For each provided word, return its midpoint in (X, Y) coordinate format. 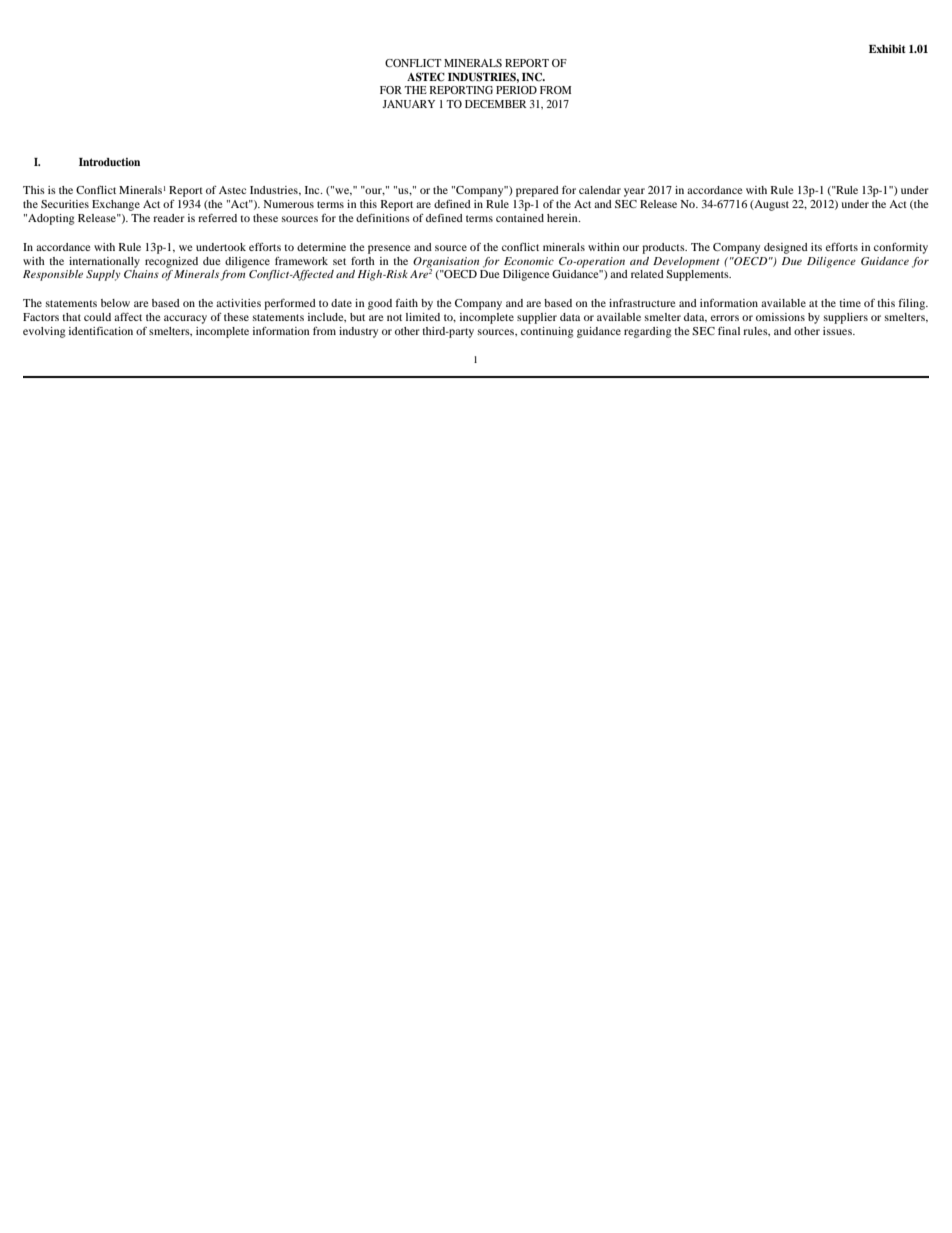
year (634, 192)
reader (169, 218)
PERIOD (516, 90)
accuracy (185, 319)
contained (520, 218)
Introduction (109, 162)
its (816, 247)
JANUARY (408, 104)
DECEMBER (496, 104)
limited (423, 317)
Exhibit (887, 49)
